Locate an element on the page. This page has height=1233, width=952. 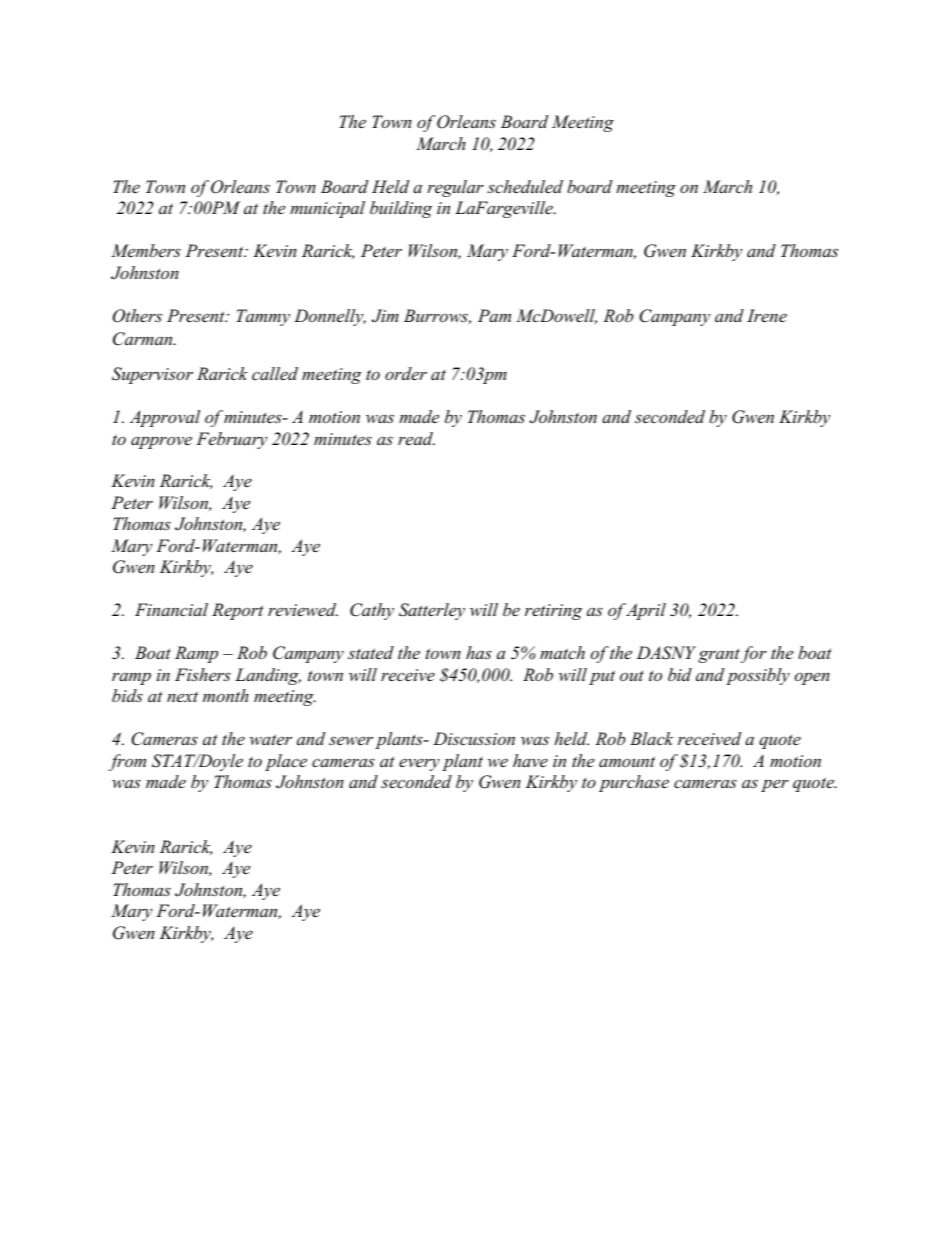
regular is located at coordinates (455, 188).
